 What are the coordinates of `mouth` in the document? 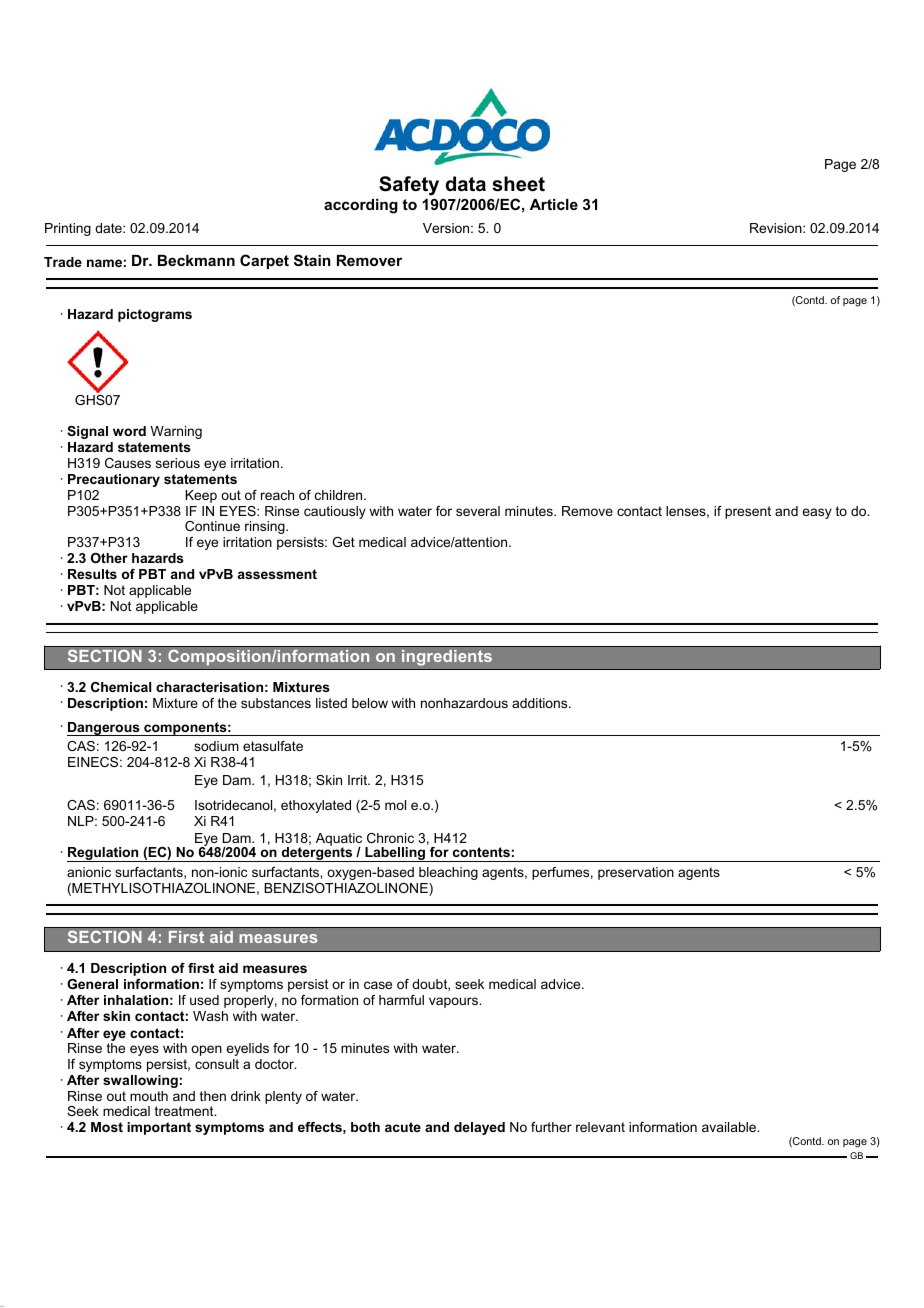 It's located at (149, 1096).
